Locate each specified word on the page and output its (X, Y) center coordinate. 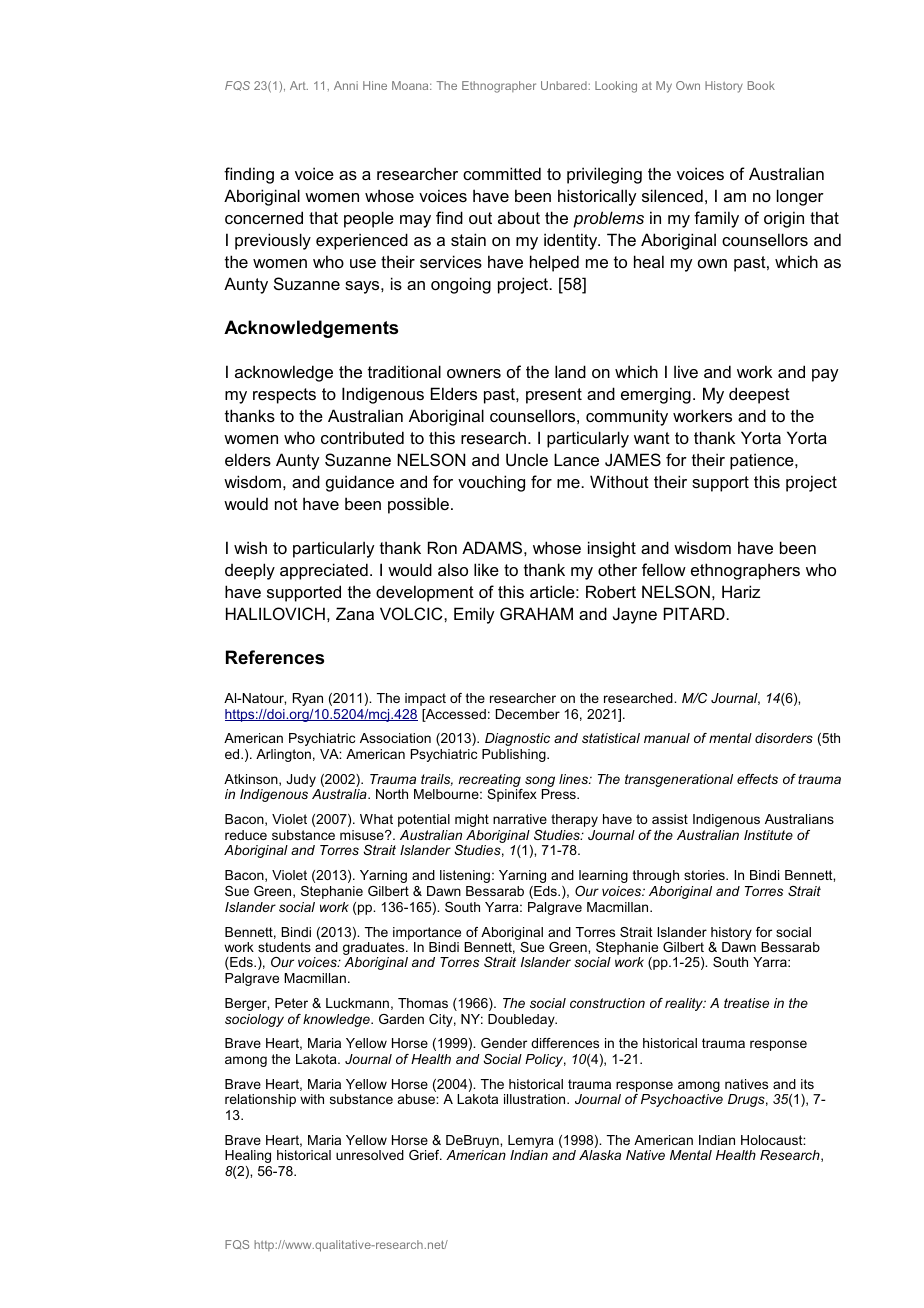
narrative (520, 819)
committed (502, 173)
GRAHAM (536, 613)
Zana (355, 613)
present (554, 396)
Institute (768, 835)
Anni (346, 85)
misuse (363, 835)
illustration (536, 1099)
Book (761, 85)
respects (284, 396)
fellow (664, 569)
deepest (759, 395)
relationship (260, 1100)
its (807, 1084)
